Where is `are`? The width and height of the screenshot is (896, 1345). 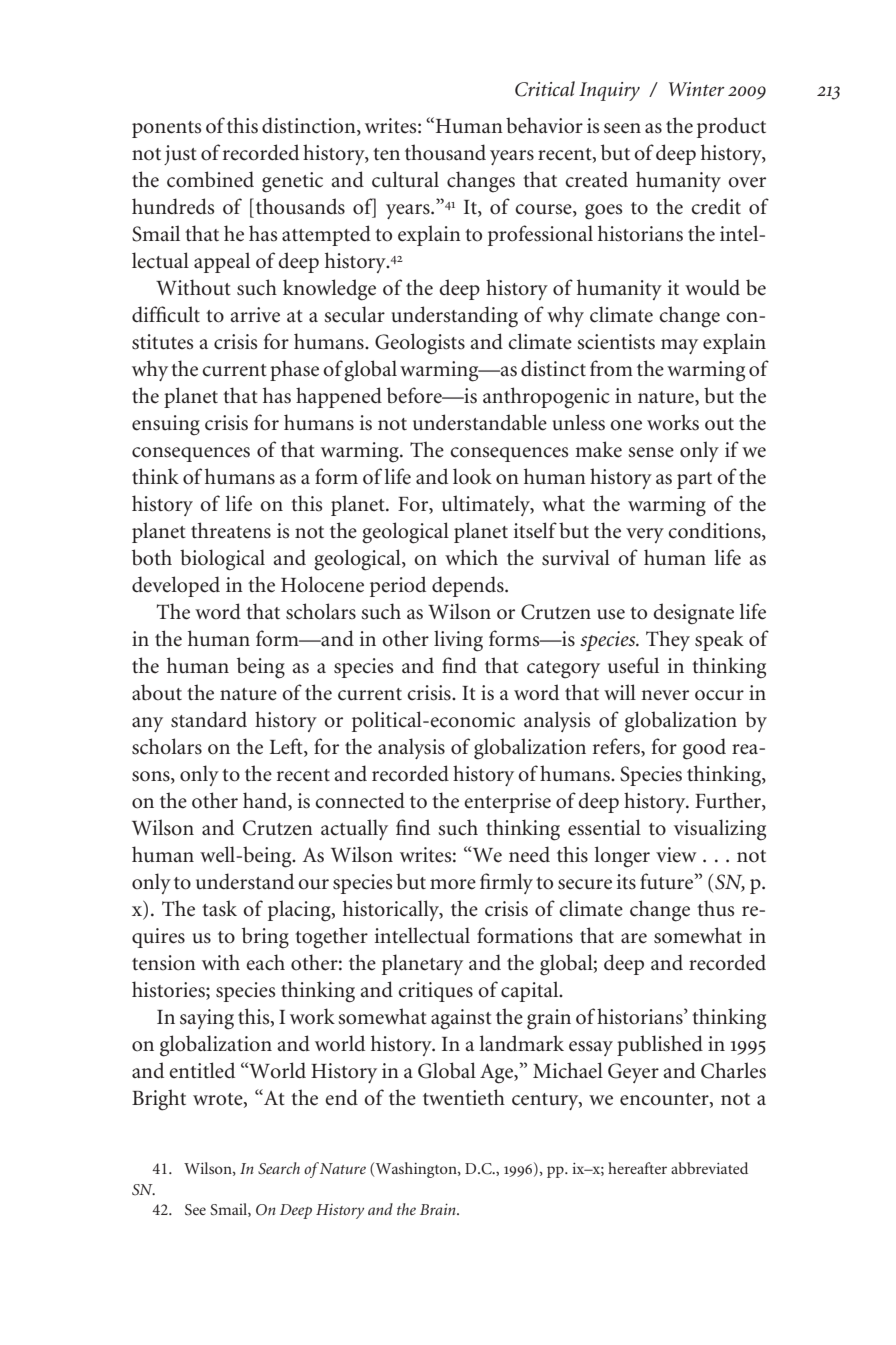
are is located at coordinates (634, 938).
